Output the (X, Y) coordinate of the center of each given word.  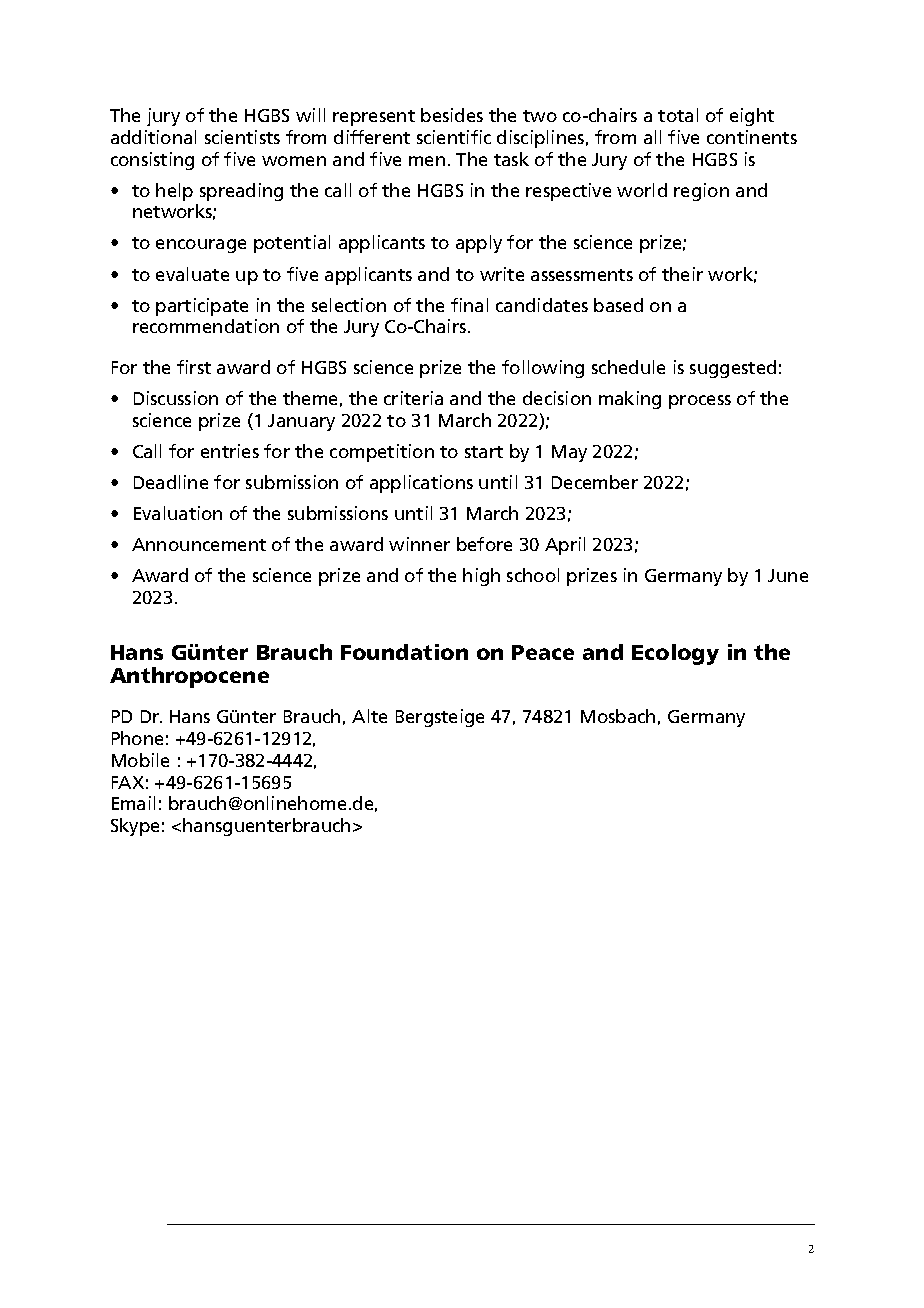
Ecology (675, 654)
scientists (242, 137)
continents (752, 137)
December (595, 482)
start (484, 452)
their (682, 274)
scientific (454, 137)
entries (230, 451)
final (469, 305)
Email (133, 803)
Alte (369, 716)
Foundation (404, 652)
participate (202, 307)
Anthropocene (189, 677)
